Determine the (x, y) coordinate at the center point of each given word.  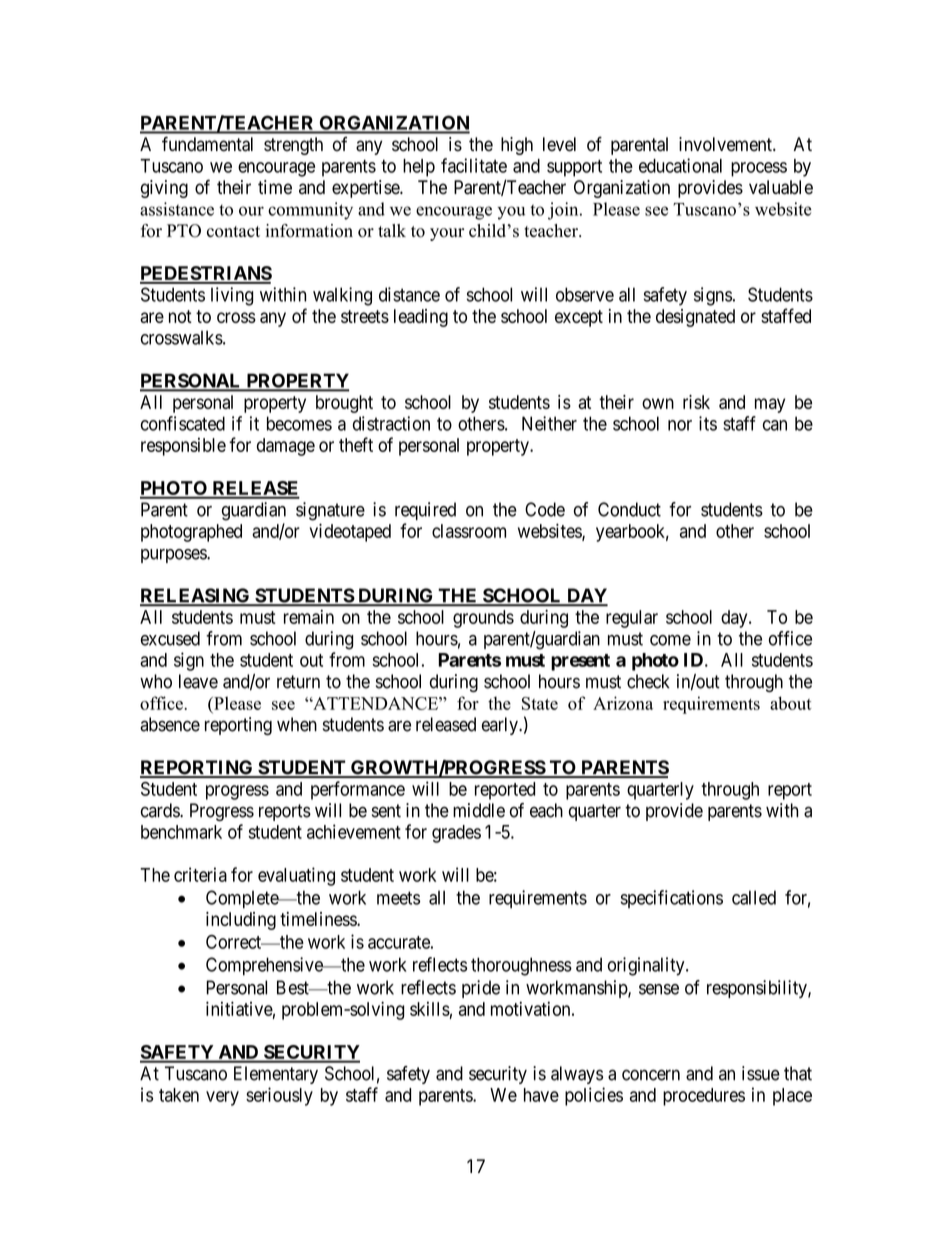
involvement (726, 144)
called (754, 897)
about (791, 703)
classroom (469, 531)
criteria (200, 874)
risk (696, 402)
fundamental (207, 144)
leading (421, 318)
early (501, 726)
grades (456, 834)
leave (198, 681)
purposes (174, 556)
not (180, 316)
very (222, 1098)
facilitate (474, 165)
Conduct (629, 509)
